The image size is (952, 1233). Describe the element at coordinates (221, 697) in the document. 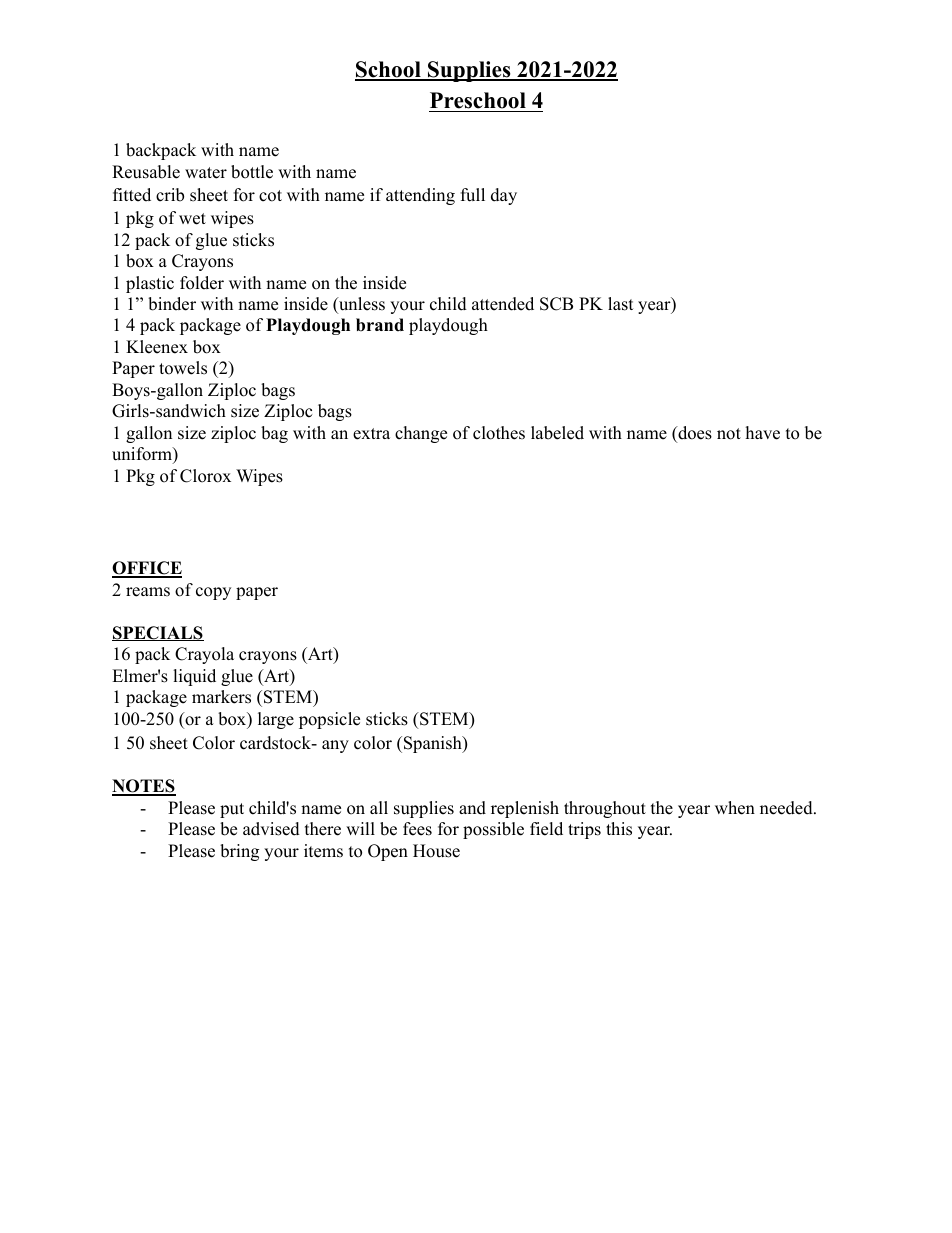

I see `markers` at that location.
